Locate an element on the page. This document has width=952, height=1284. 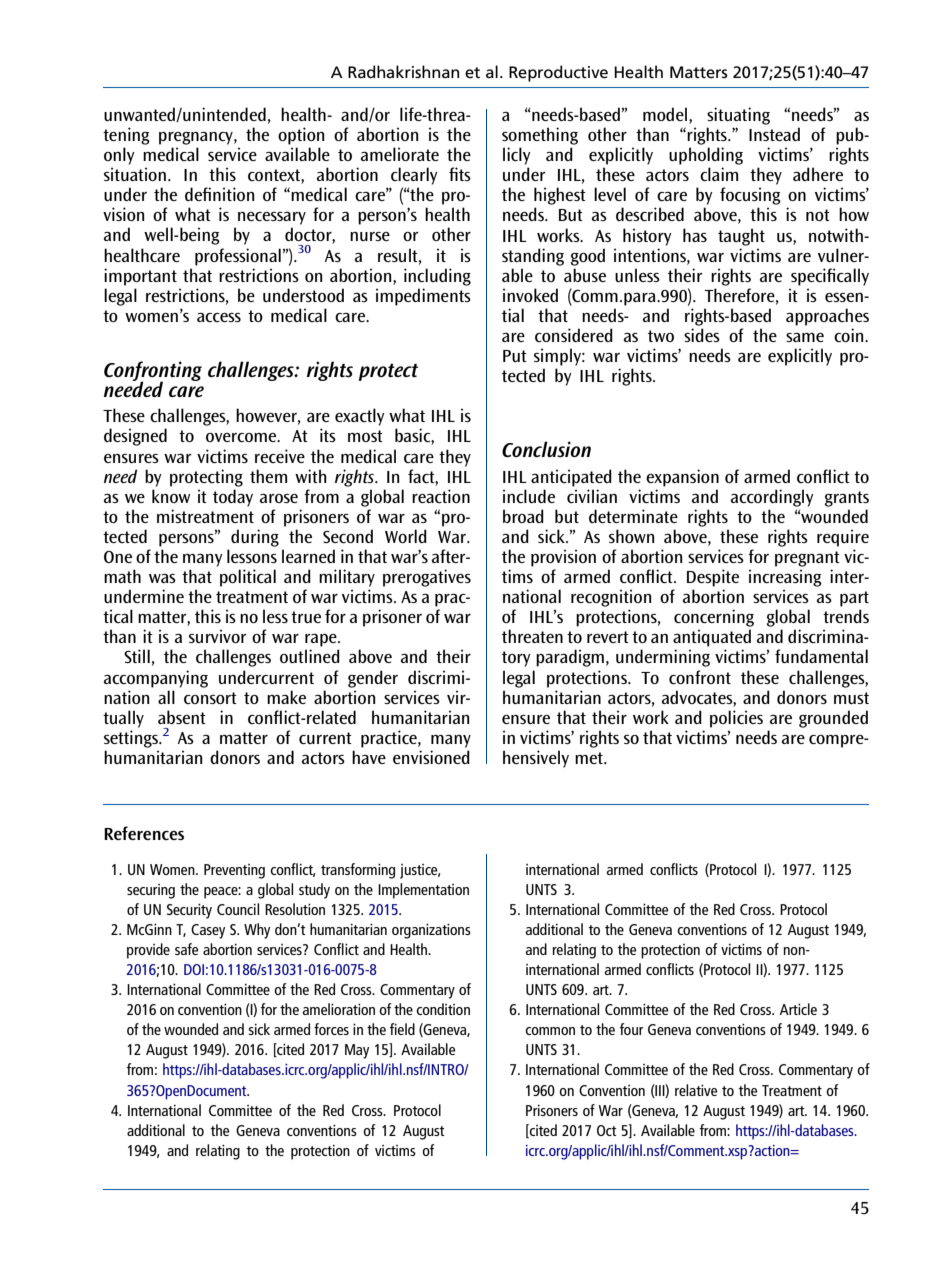
prerogatives is located at coordinates (427, 578).
